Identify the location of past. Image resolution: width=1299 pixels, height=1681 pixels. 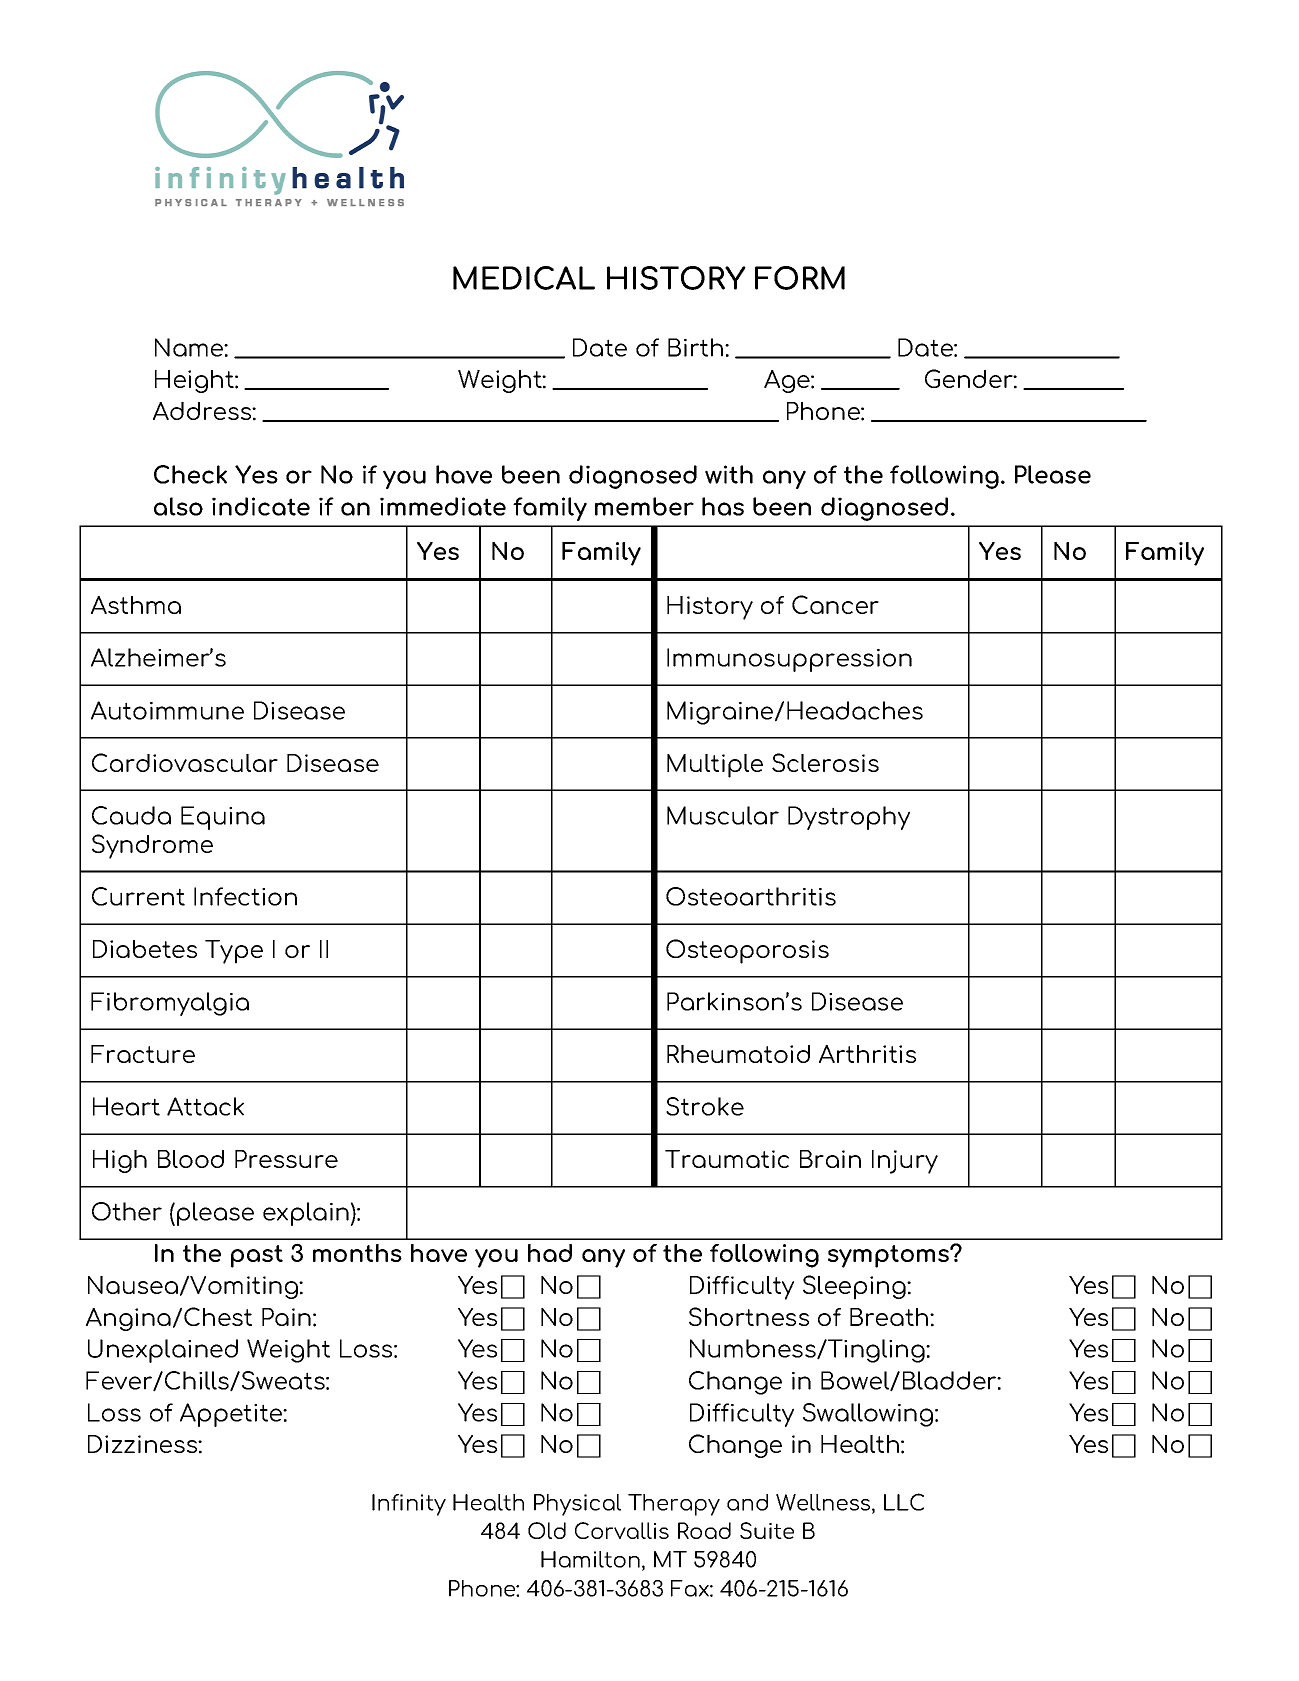
(257, 1256).
